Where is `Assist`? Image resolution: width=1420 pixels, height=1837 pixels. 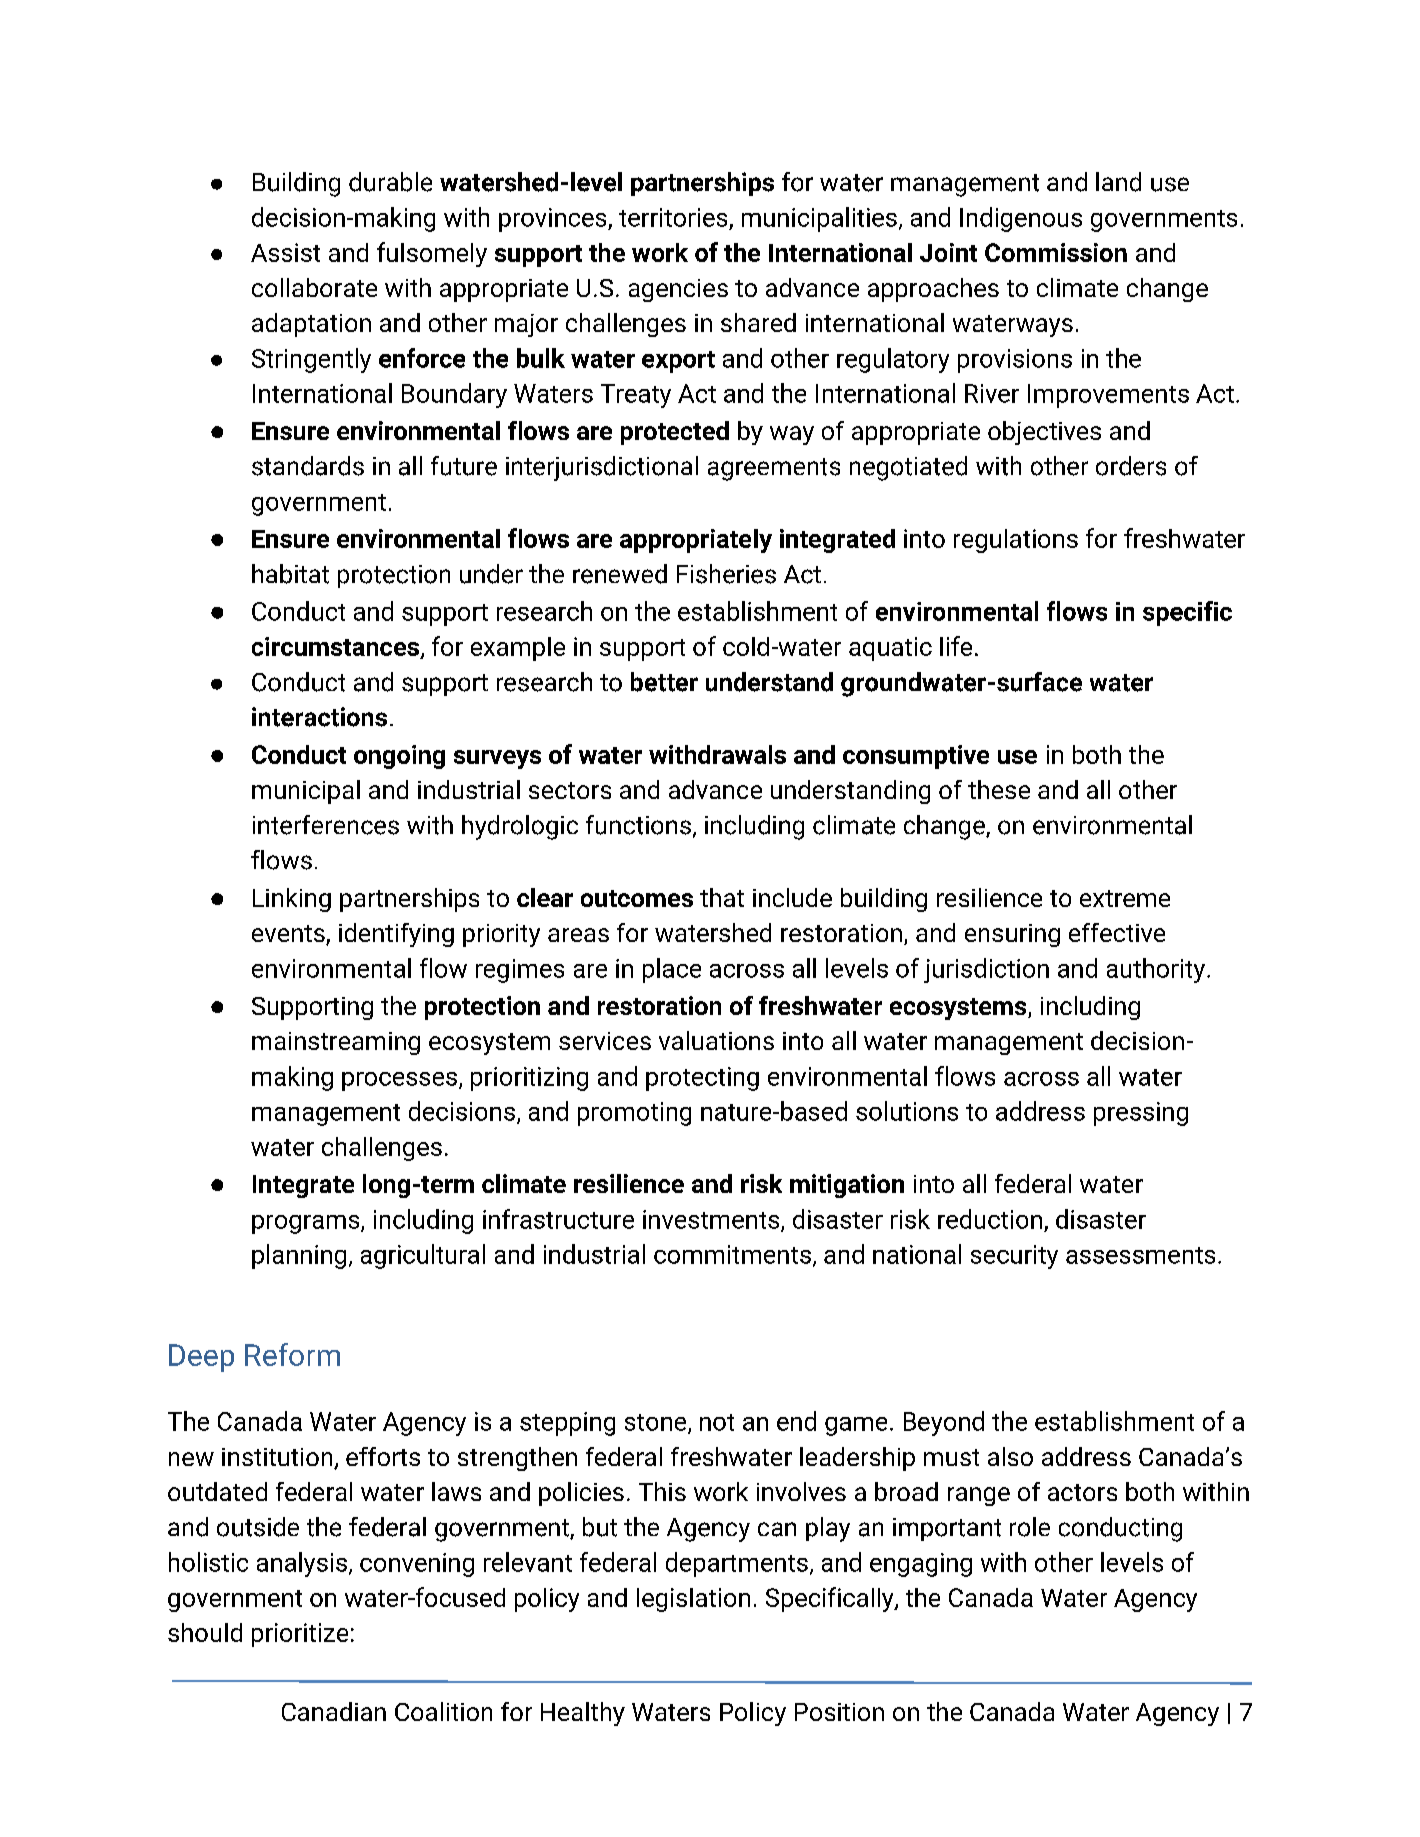
Assist is located at coordinates (285, 252).
